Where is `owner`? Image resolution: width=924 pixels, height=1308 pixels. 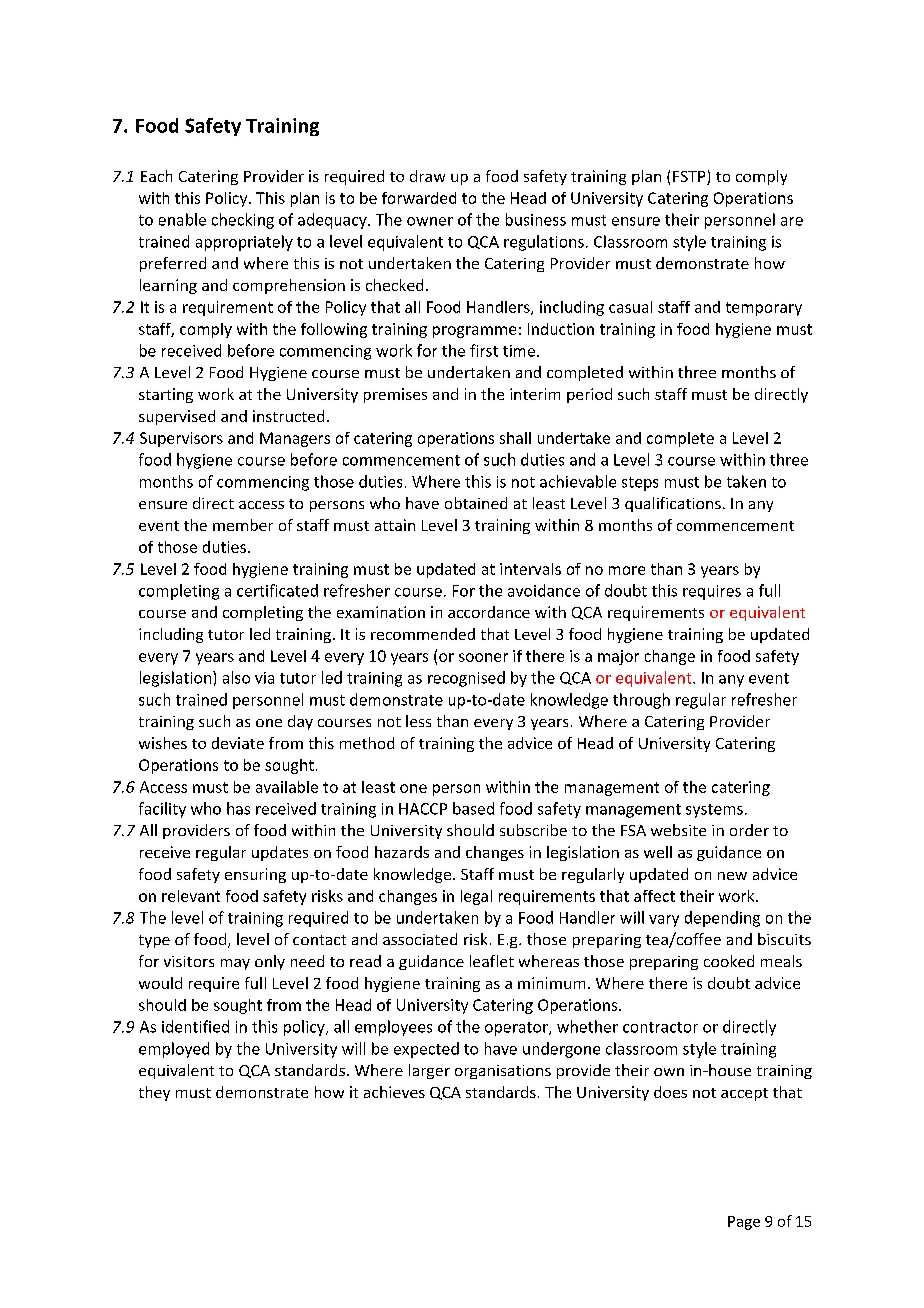
owner is located at coordinates (430, 221).
